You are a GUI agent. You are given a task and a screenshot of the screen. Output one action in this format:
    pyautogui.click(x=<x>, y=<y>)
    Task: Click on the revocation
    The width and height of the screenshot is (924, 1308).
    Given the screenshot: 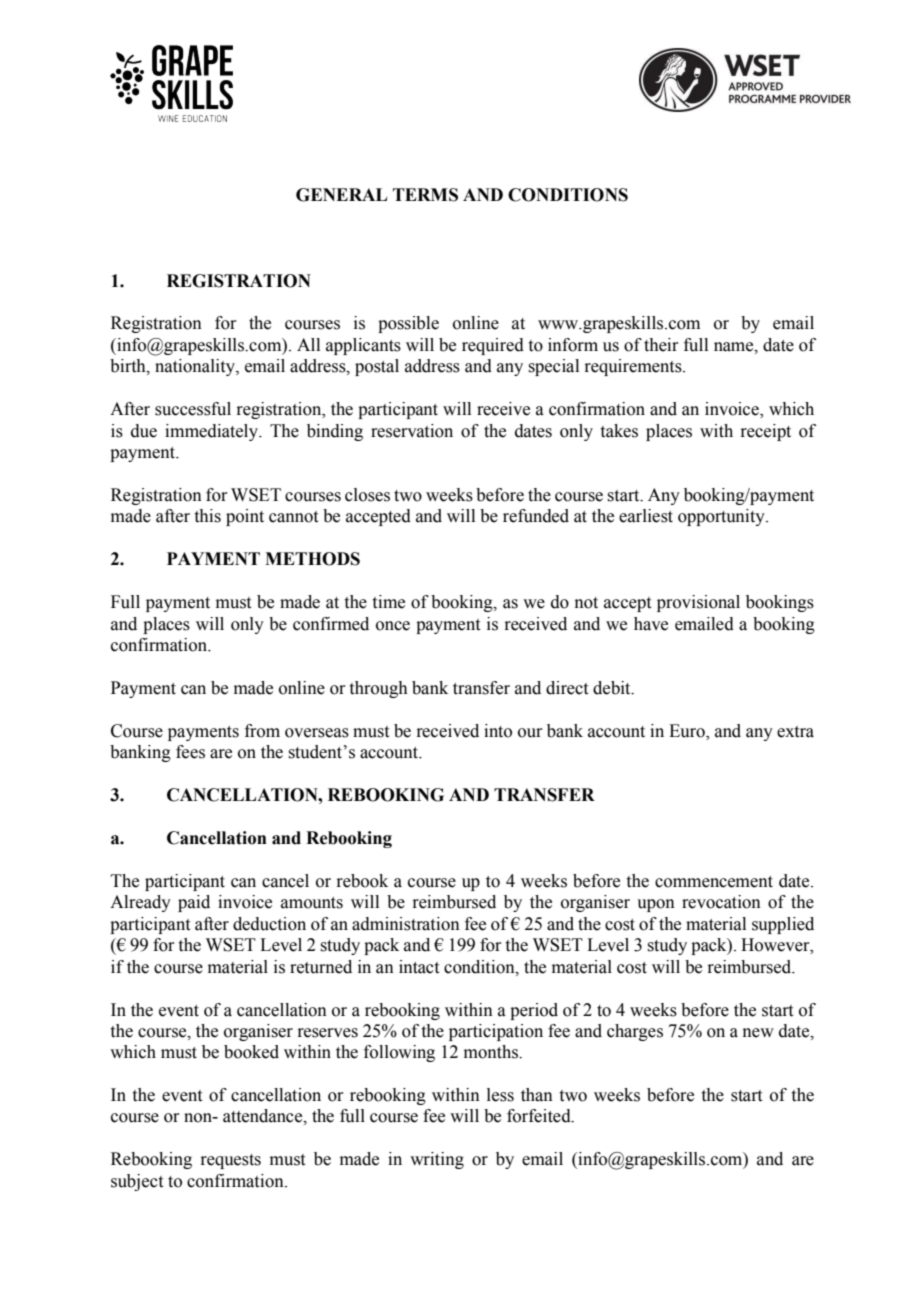 What is the action you would take?
    pyautogui.click(x=721, y=902)
